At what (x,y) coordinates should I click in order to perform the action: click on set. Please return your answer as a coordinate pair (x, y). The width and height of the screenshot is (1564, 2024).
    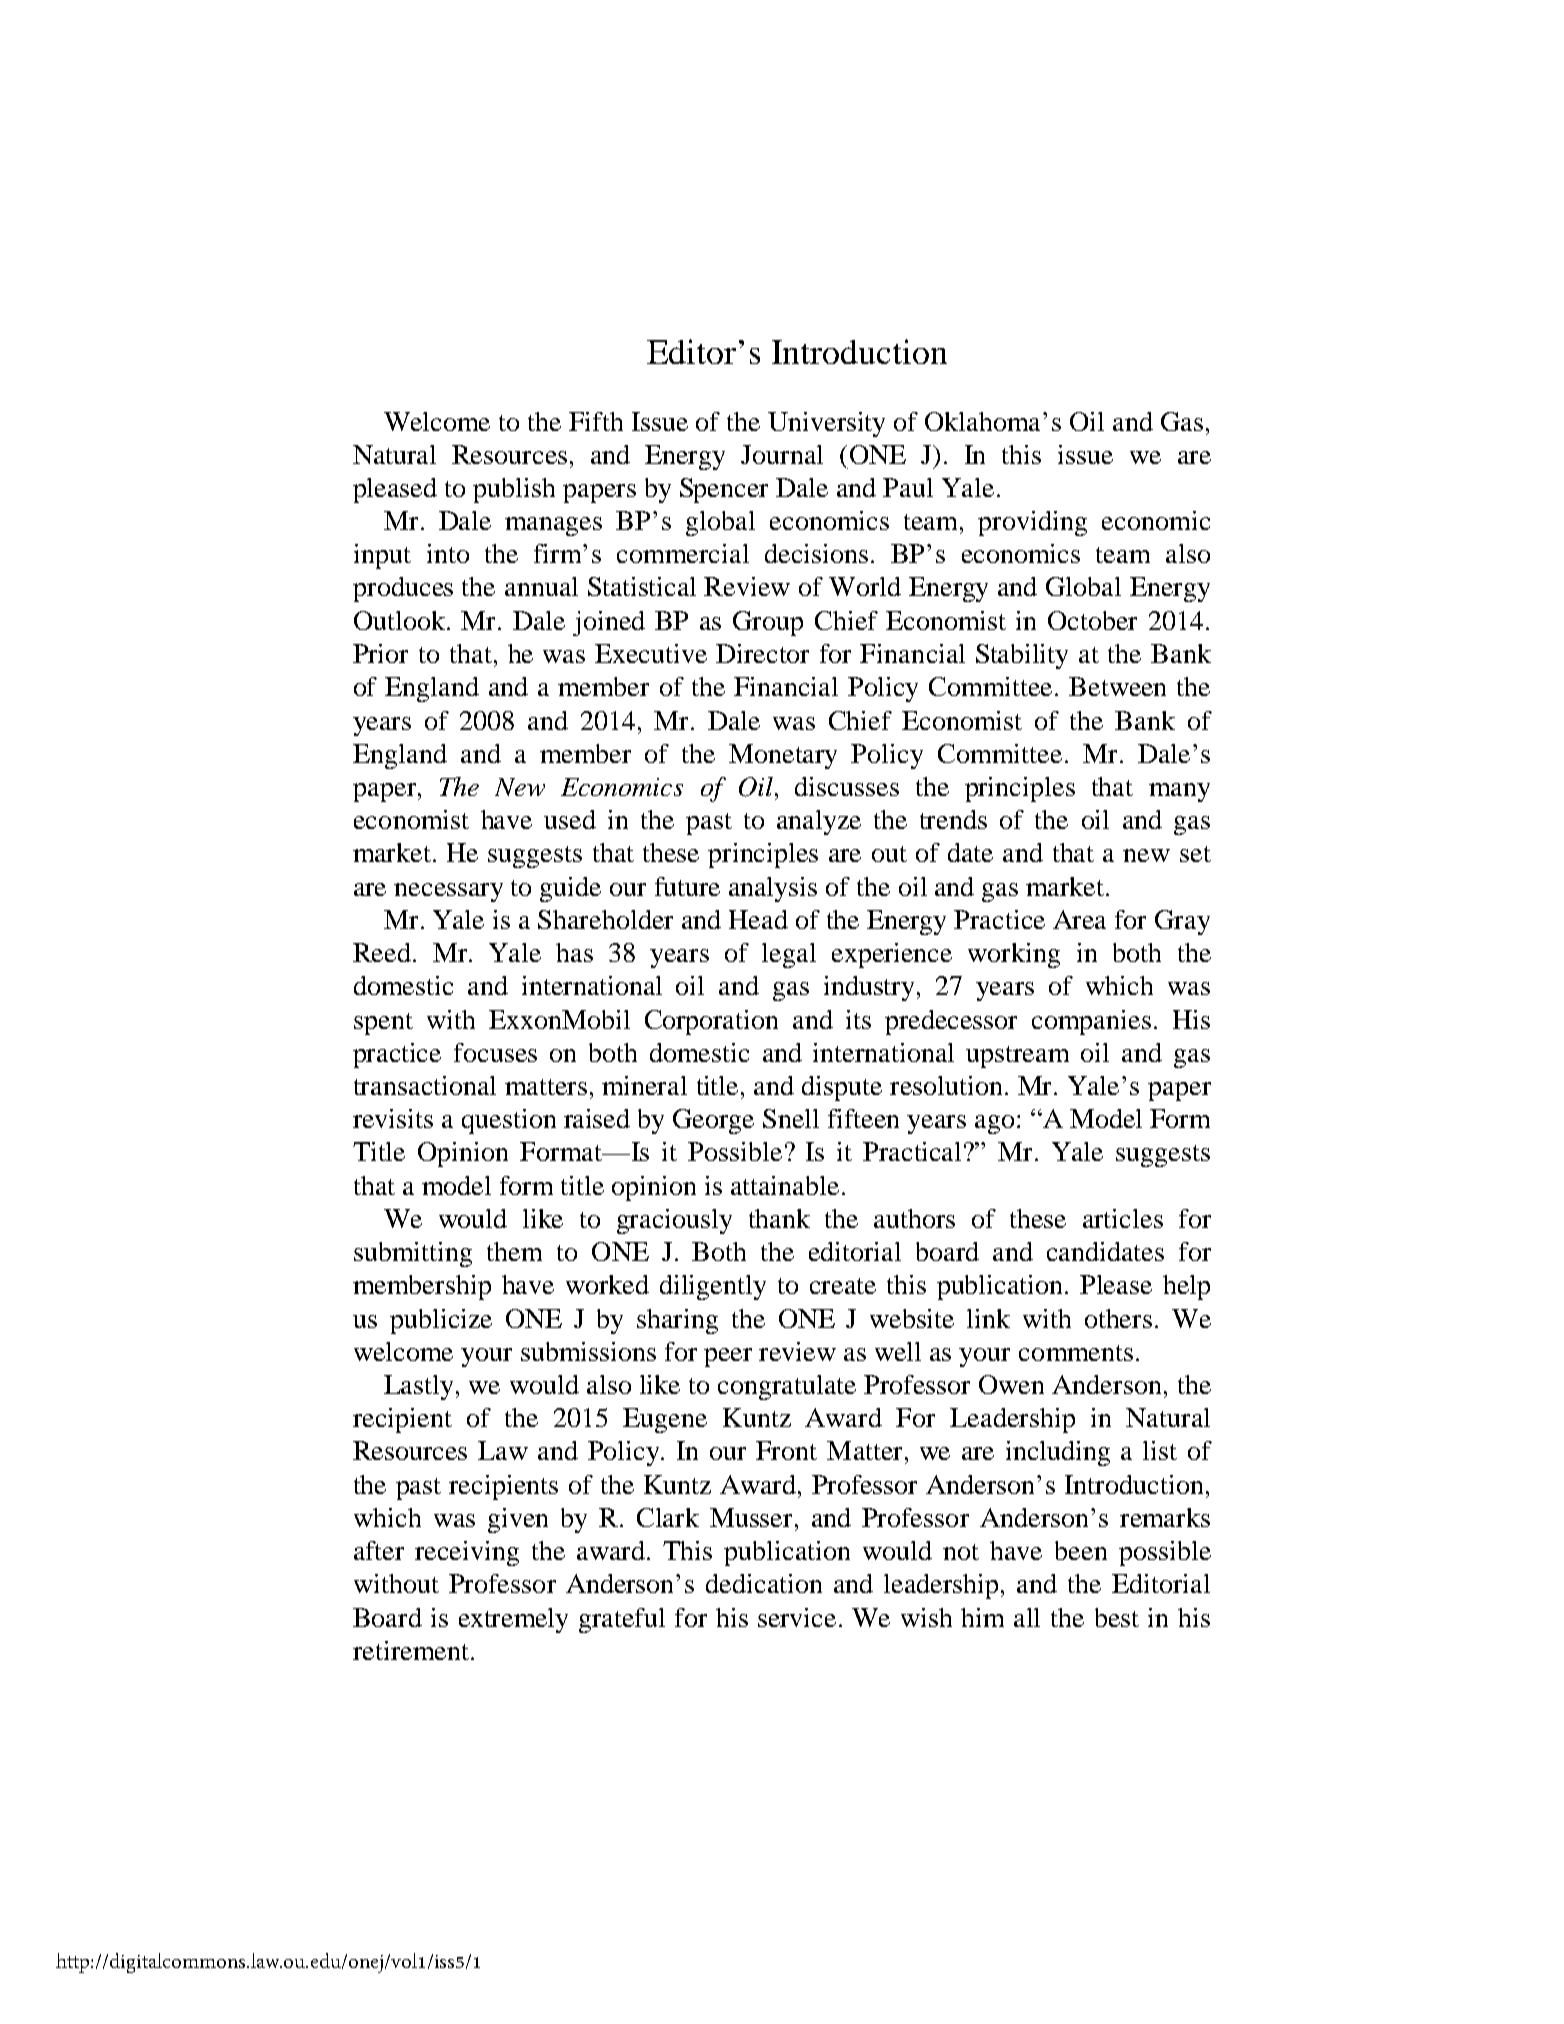
    Looking at the image, I should click on (1195, 854).
